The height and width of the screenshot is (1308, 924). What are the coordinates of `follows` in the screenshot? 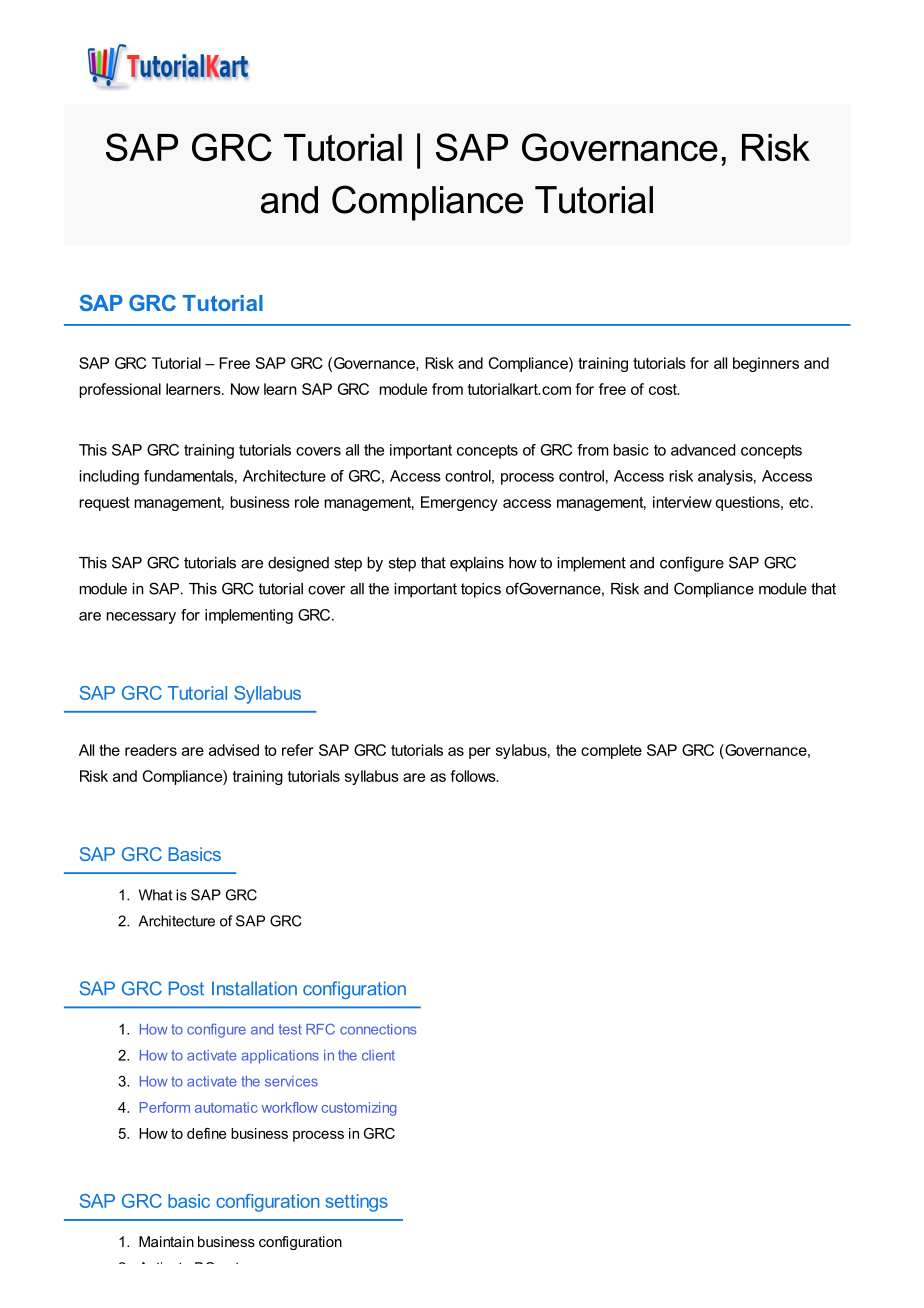 It's located at (474, 776).
